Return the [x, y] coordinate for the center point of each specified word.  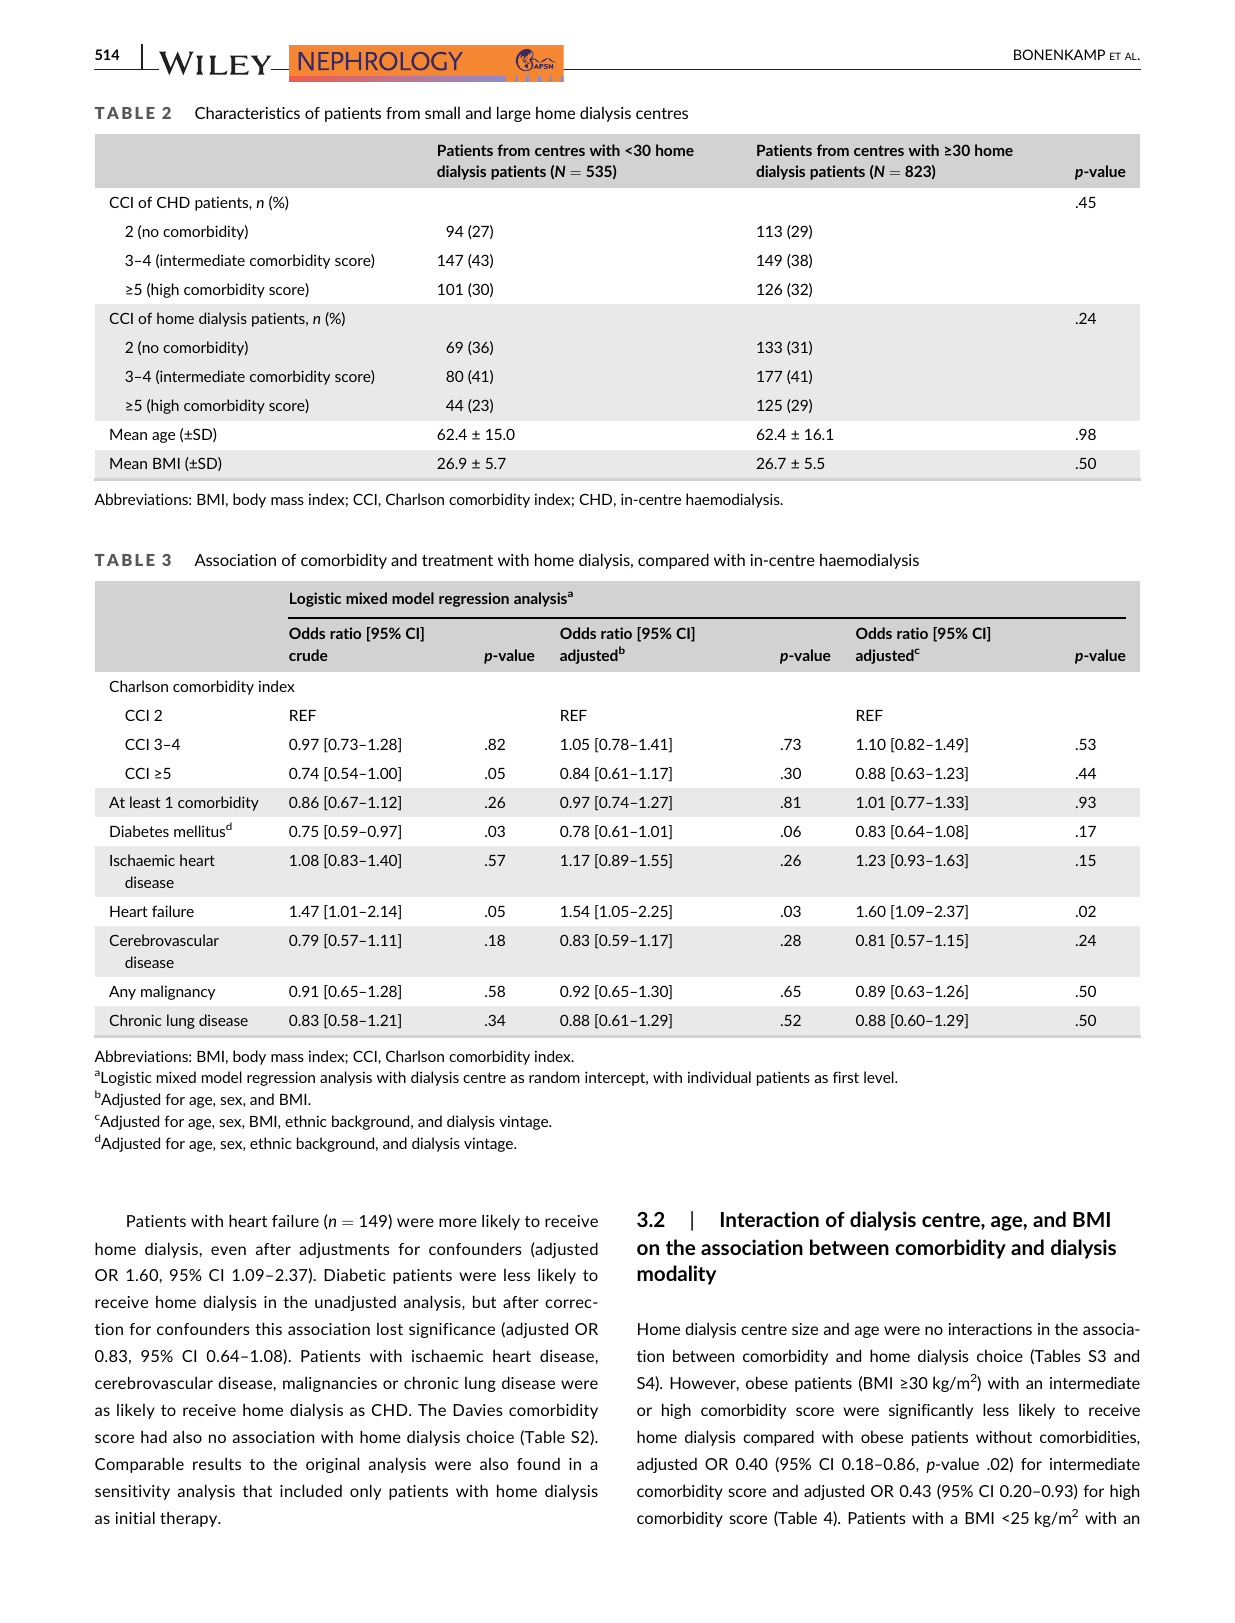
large [514, 114]
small [442, 112]
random [554, 1077]
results [217, 1463]
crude [308, 655]
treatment [457, 560]
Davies [478, 1410]
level [880, 1077]
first [846, 1077]
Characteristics [247, 112]
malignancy [178, 992]
